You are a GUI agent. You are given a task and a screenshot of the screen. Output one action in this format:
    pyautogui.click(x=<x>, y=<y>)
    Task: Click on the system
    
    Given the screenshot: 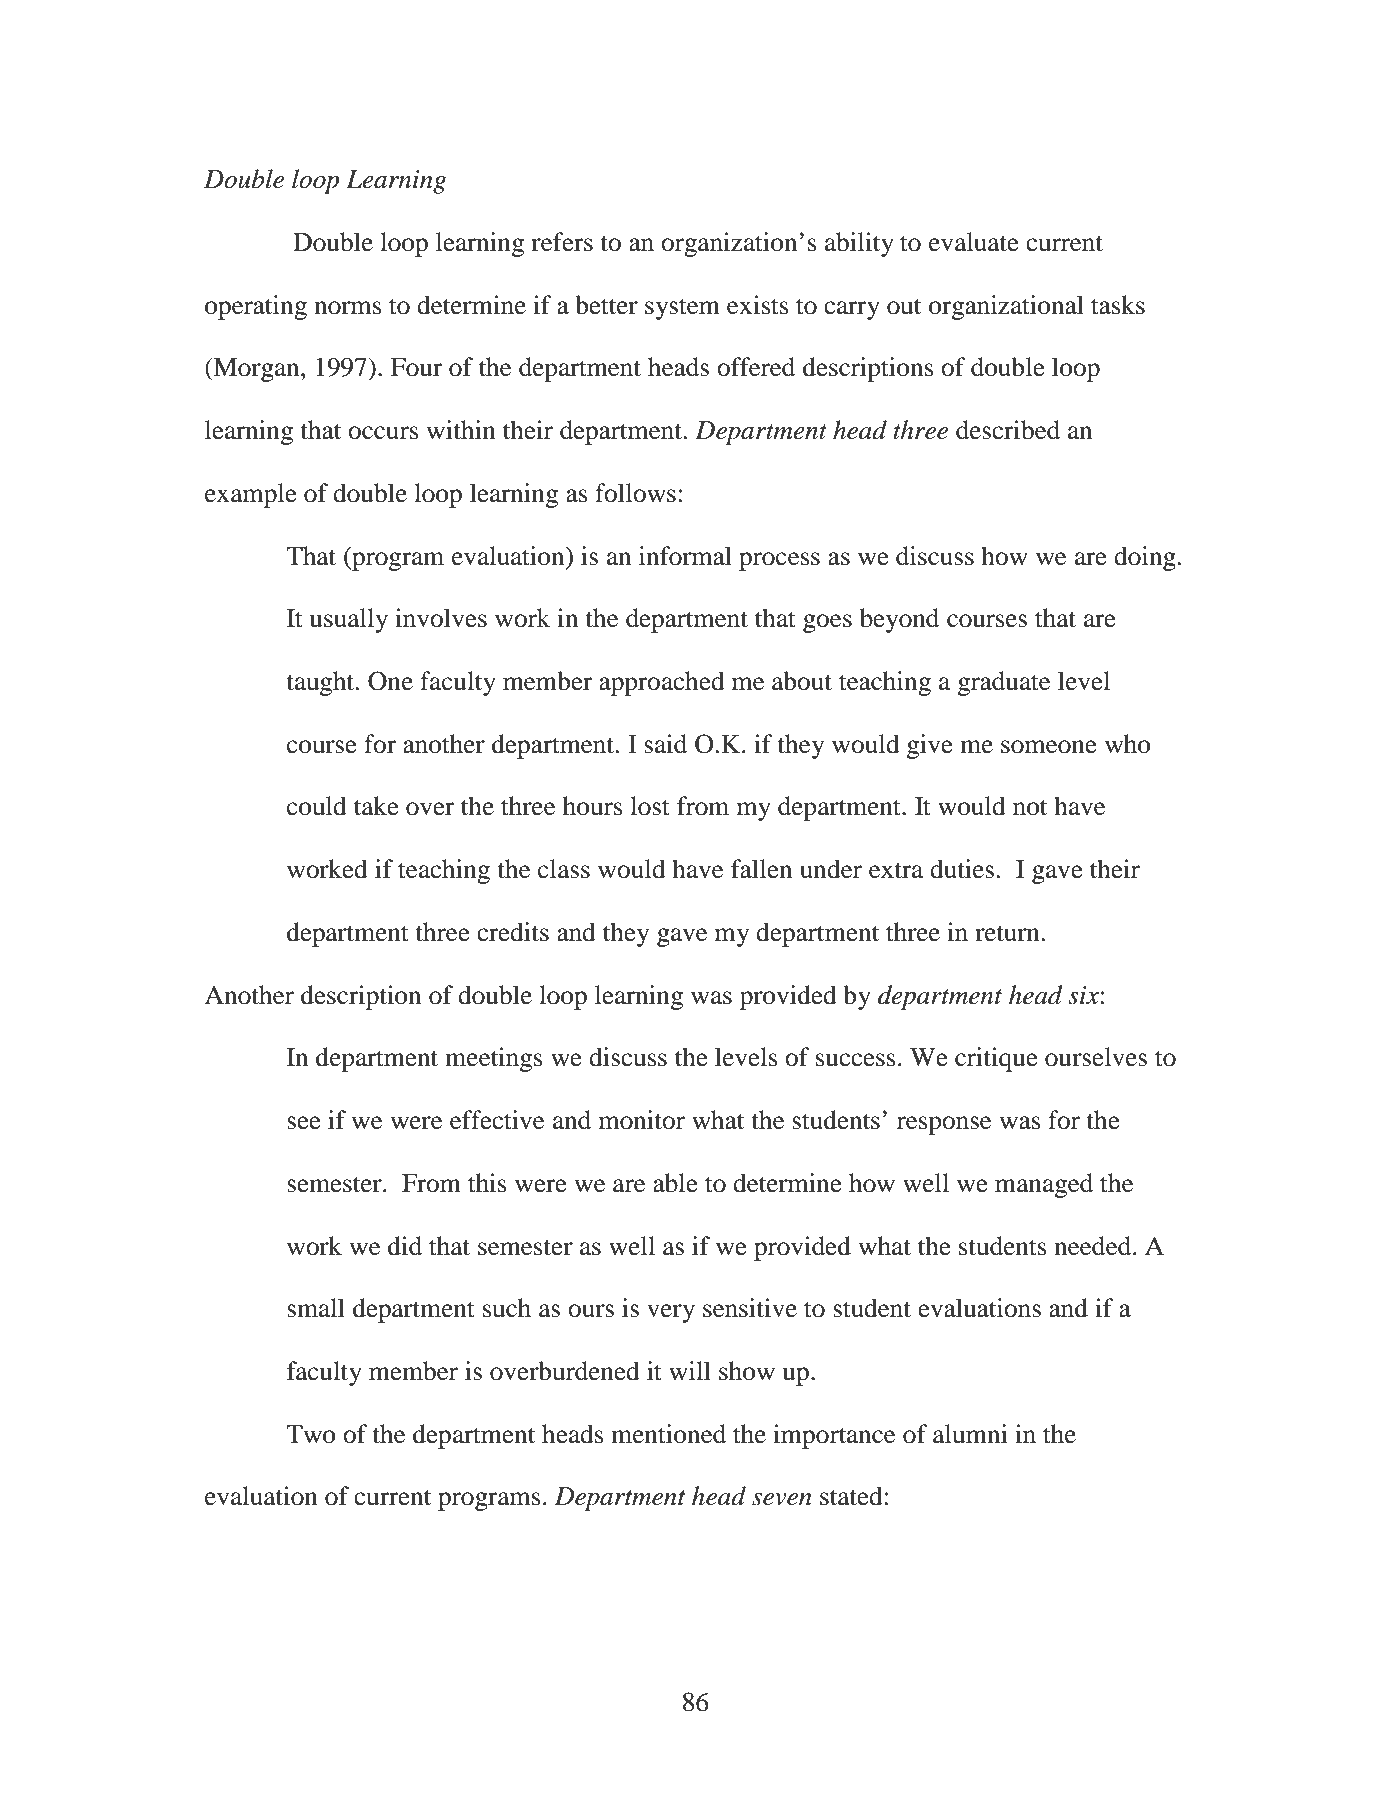 What is the action you would take?
    pyautogui.click(x=682, y=309)
